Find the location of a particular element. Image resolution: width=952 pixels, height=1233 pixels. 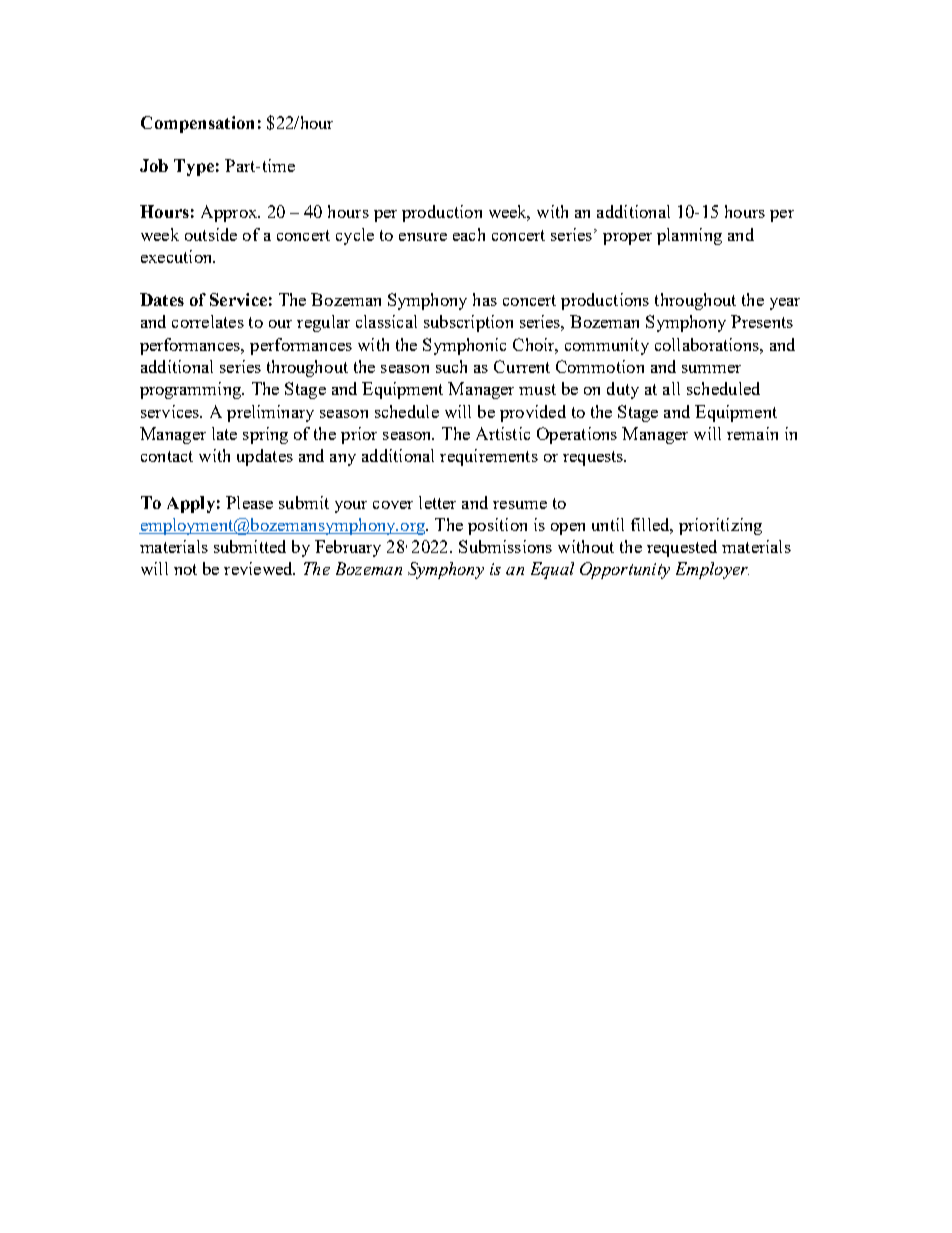

reviewed is located at coordinates (259, 568).
